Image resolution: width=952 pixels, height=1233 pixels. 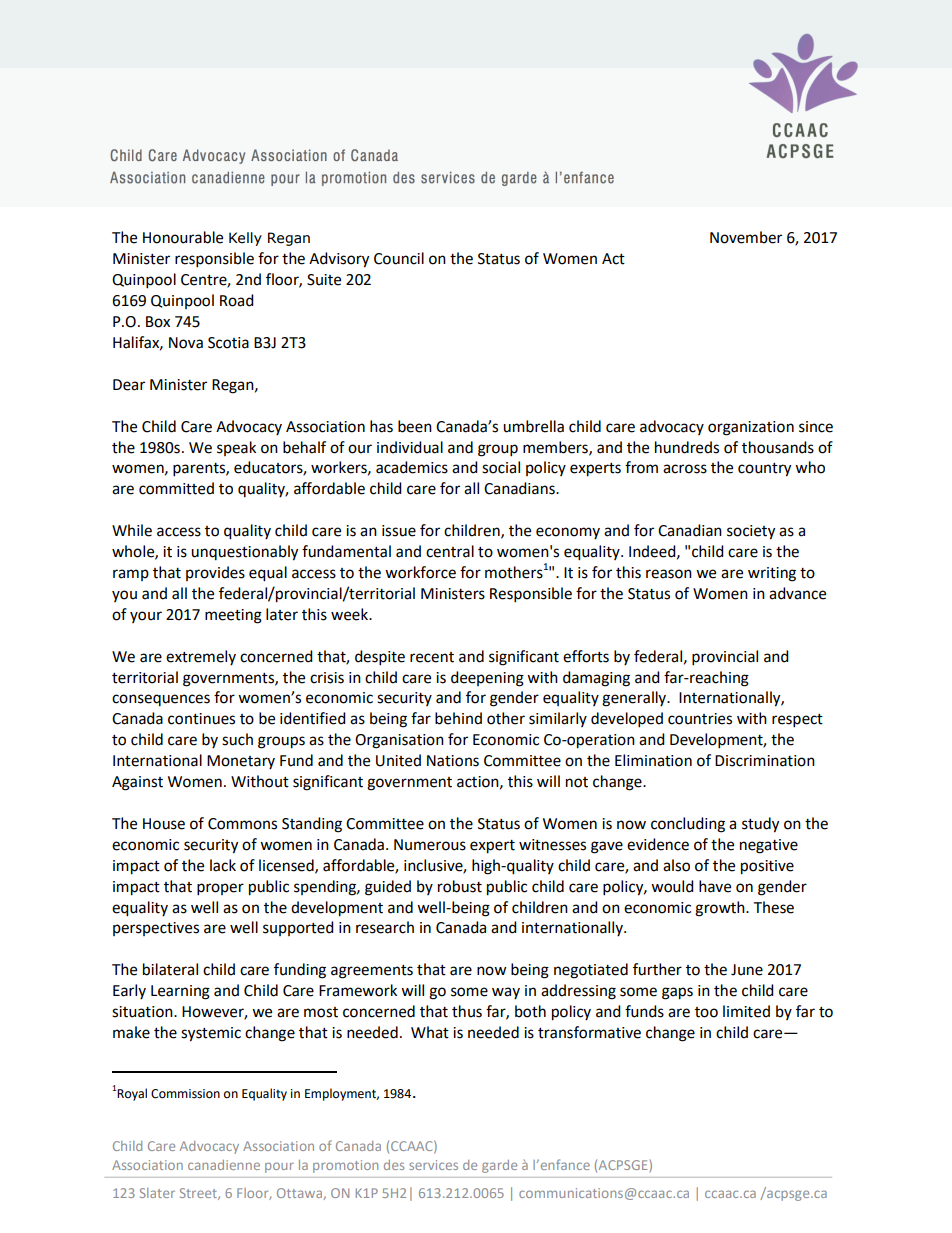 I want to click on Honourable, so click(x=183, y=237).
